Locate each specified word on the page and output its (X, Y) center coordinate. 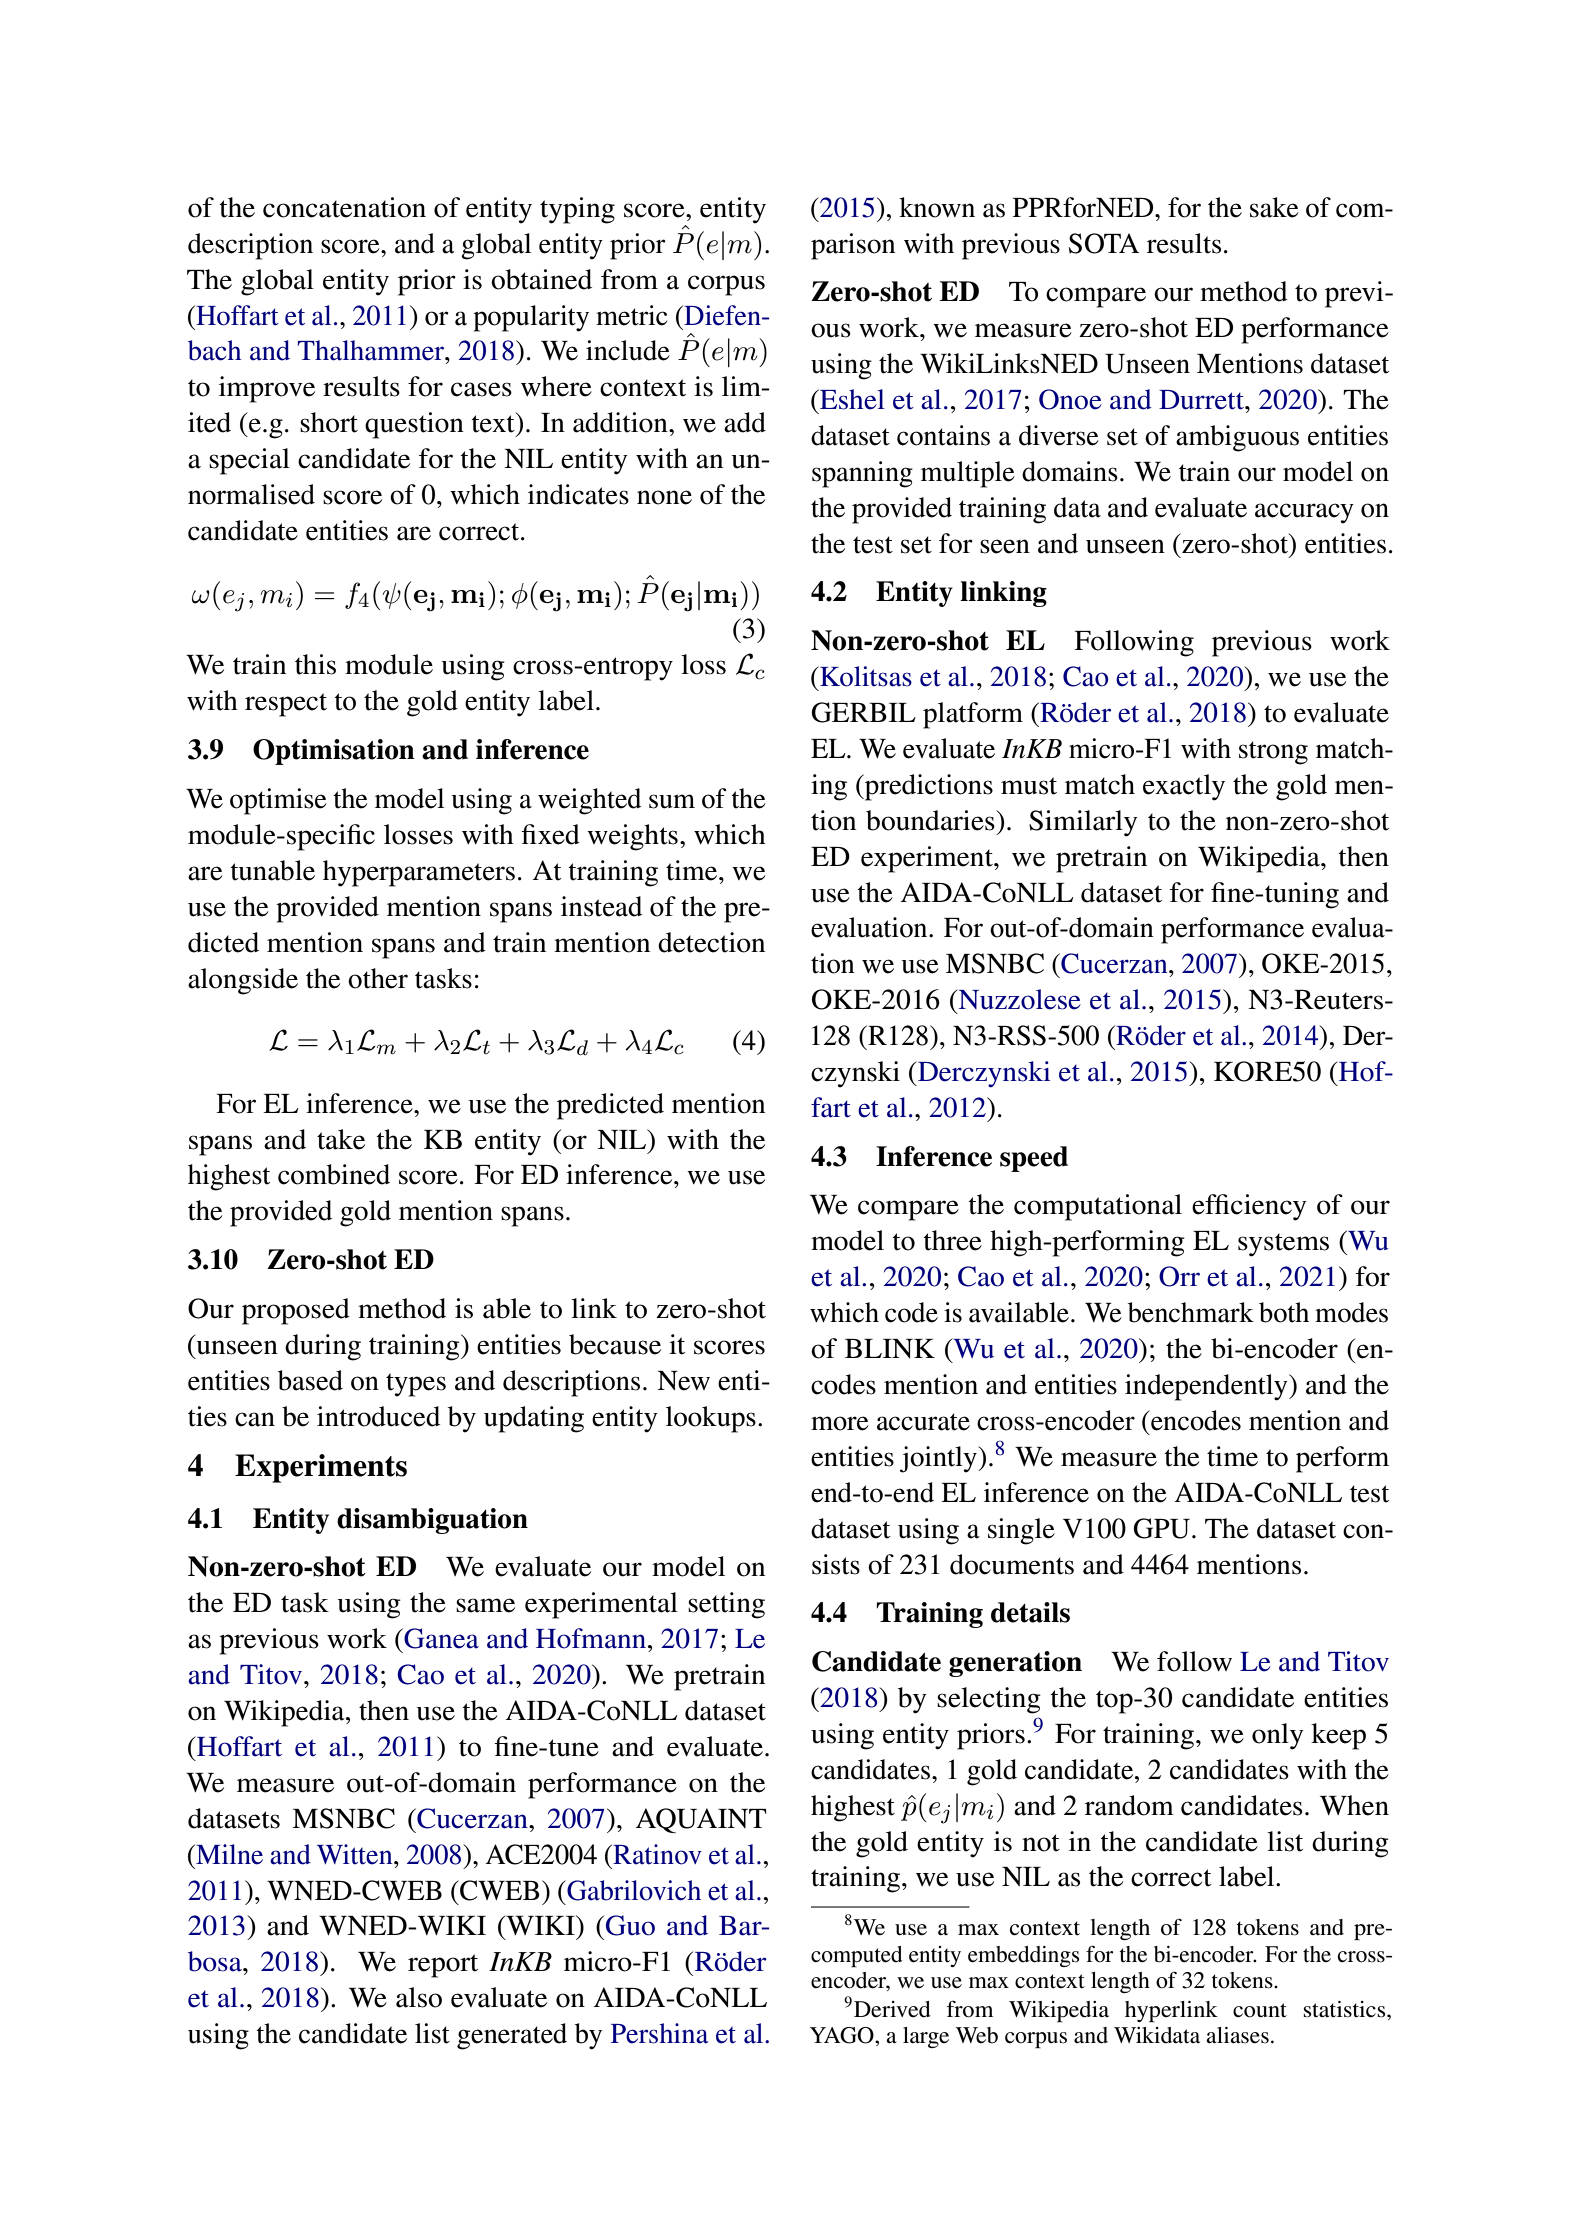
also (419, 1997)
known (937, 207)
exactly (1184, 787)
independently (1207, 1387)
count (1260, 2010)
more (840, 1423)
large (926, 2037)
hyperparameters (419, 873)
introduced (378, 1416)
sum (672, 801)
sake (1274, 207)
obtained (541, 279)
